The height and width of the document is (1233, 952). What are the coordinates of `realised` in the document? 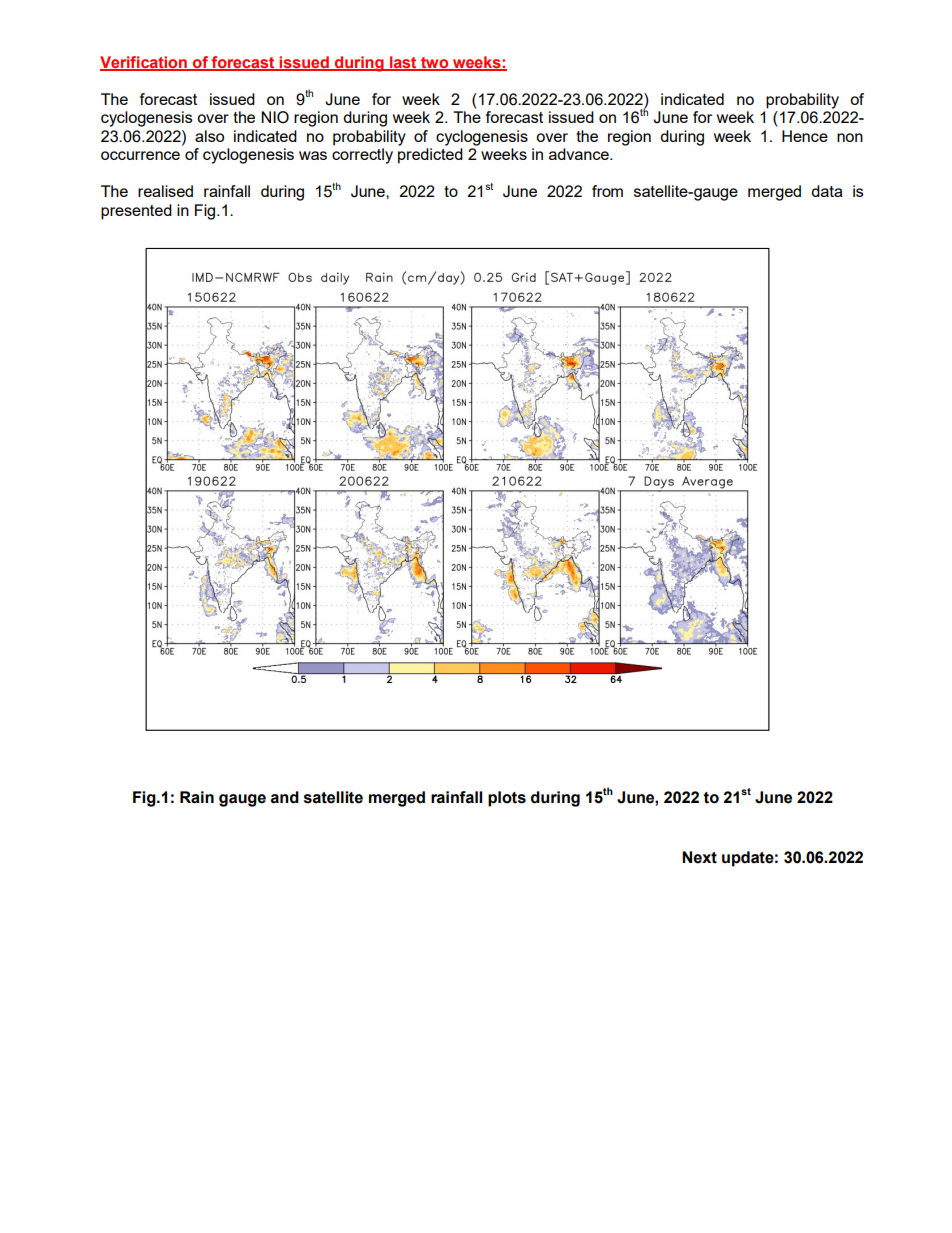 It's located at (165, 191).
